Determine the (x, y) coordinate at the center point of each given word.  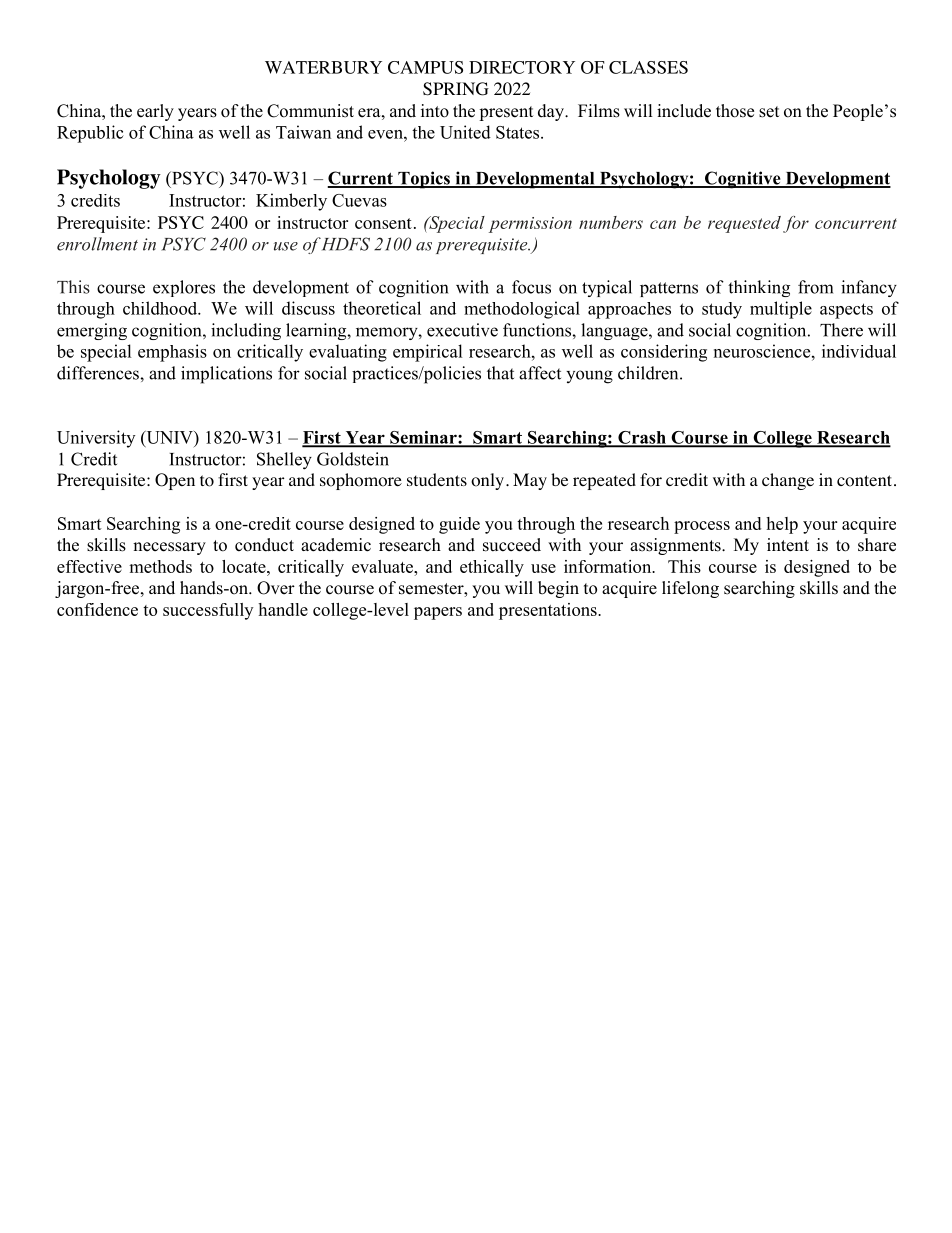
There (841, 330)
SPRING (456, 89)
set (769, 112)
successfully (208, 611)
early (155, 112)
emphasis (172, 353)
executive (462, 330)
